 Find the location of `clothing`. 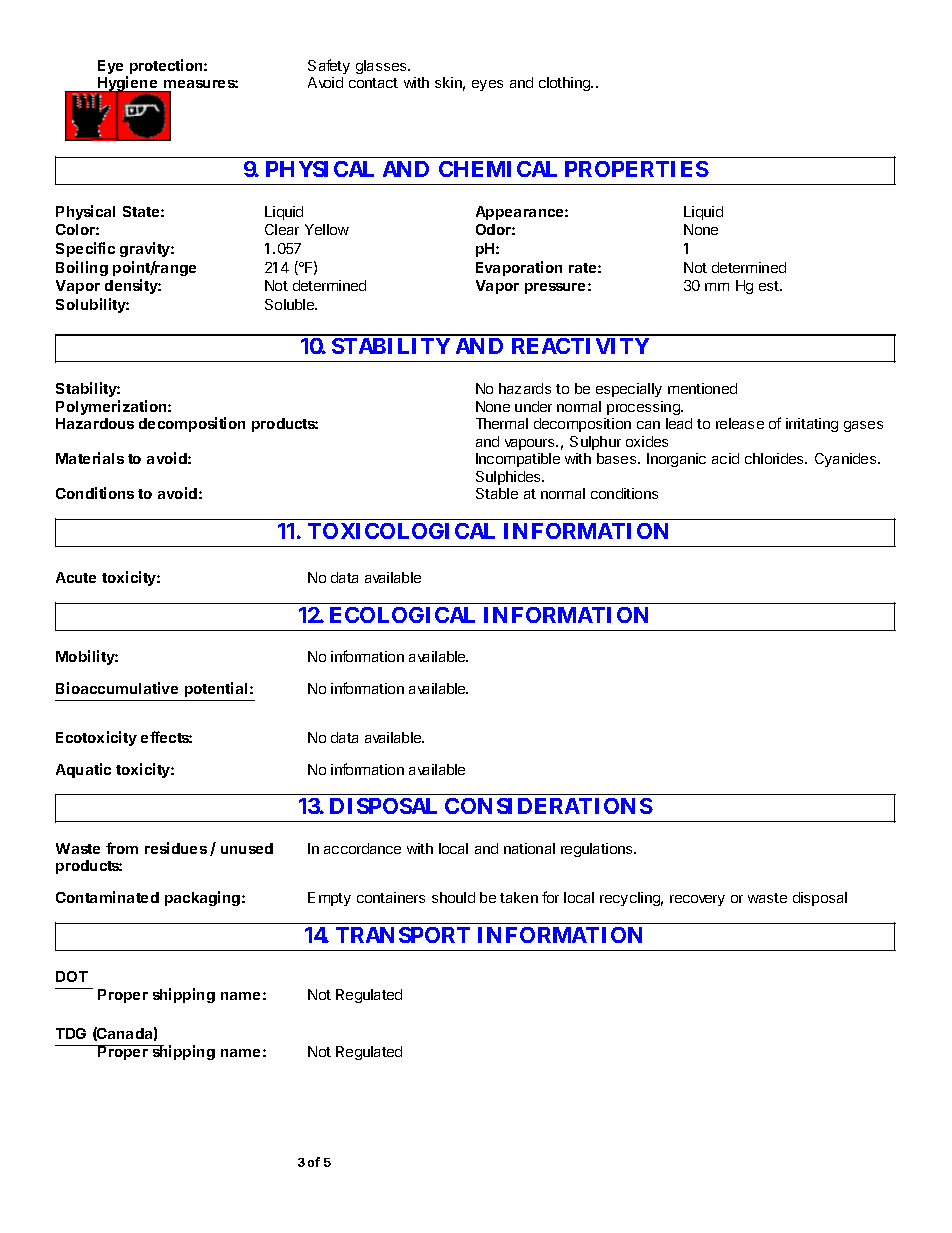

clothing is located at coordinates (565, 84).
